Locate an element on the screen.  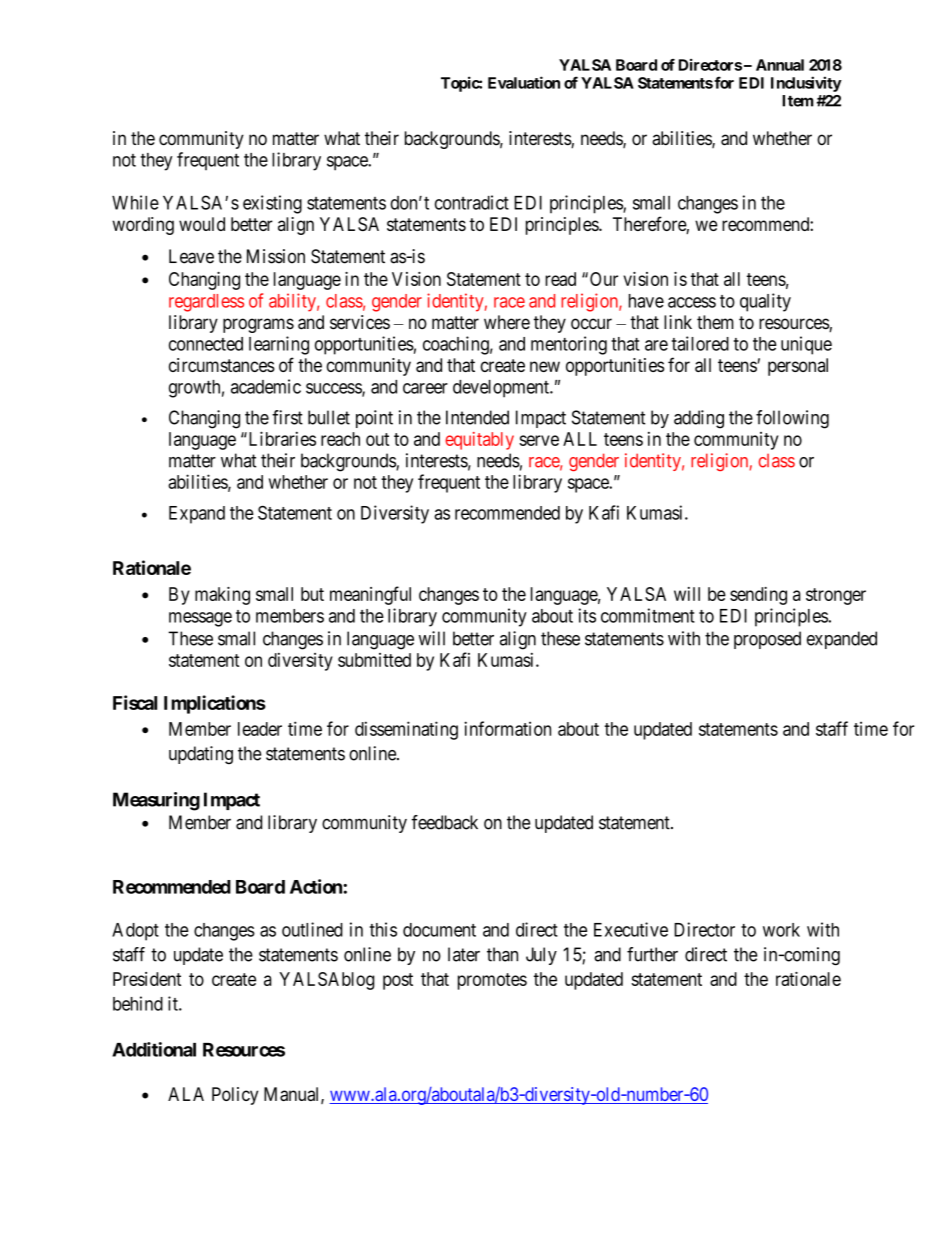
information is located at coordinates (507, 728).
